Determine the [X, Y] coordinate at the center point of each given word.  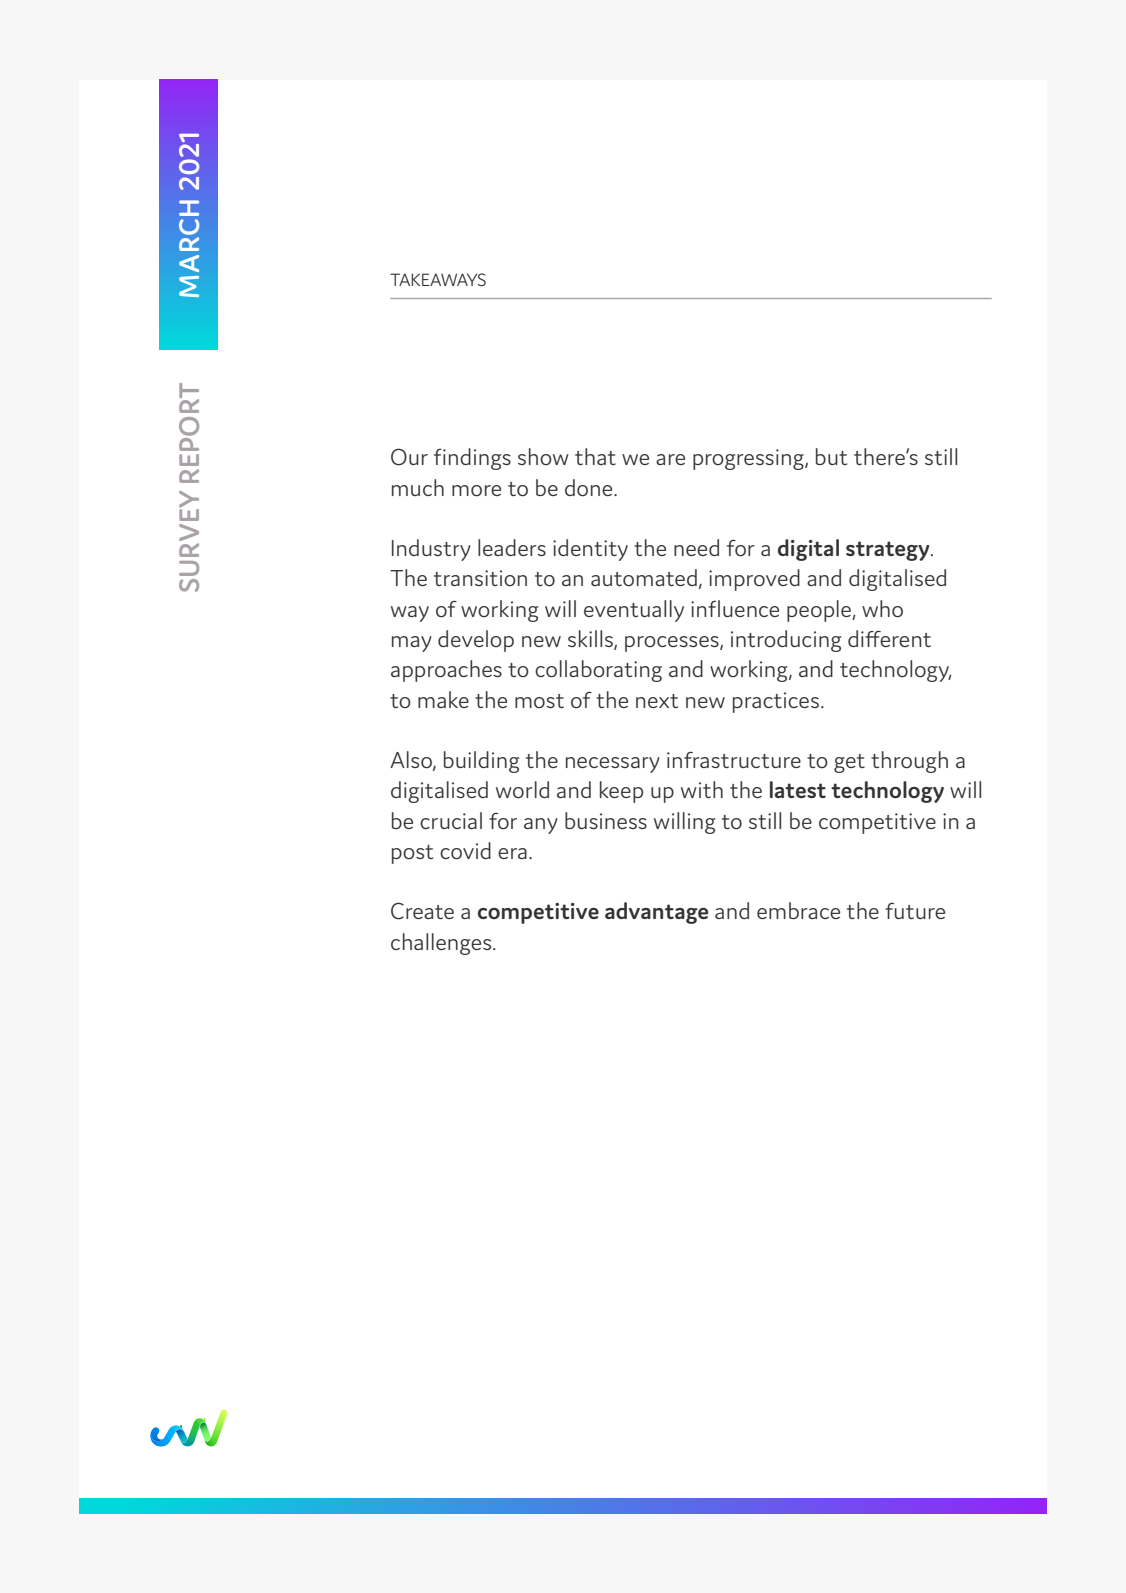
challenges [442, 944]
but [831, 456]
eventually [634, 611]
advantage [656, 913]
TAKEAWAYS [438, 279]
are [670, 459]
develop [476, 641]
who [882, 609]
